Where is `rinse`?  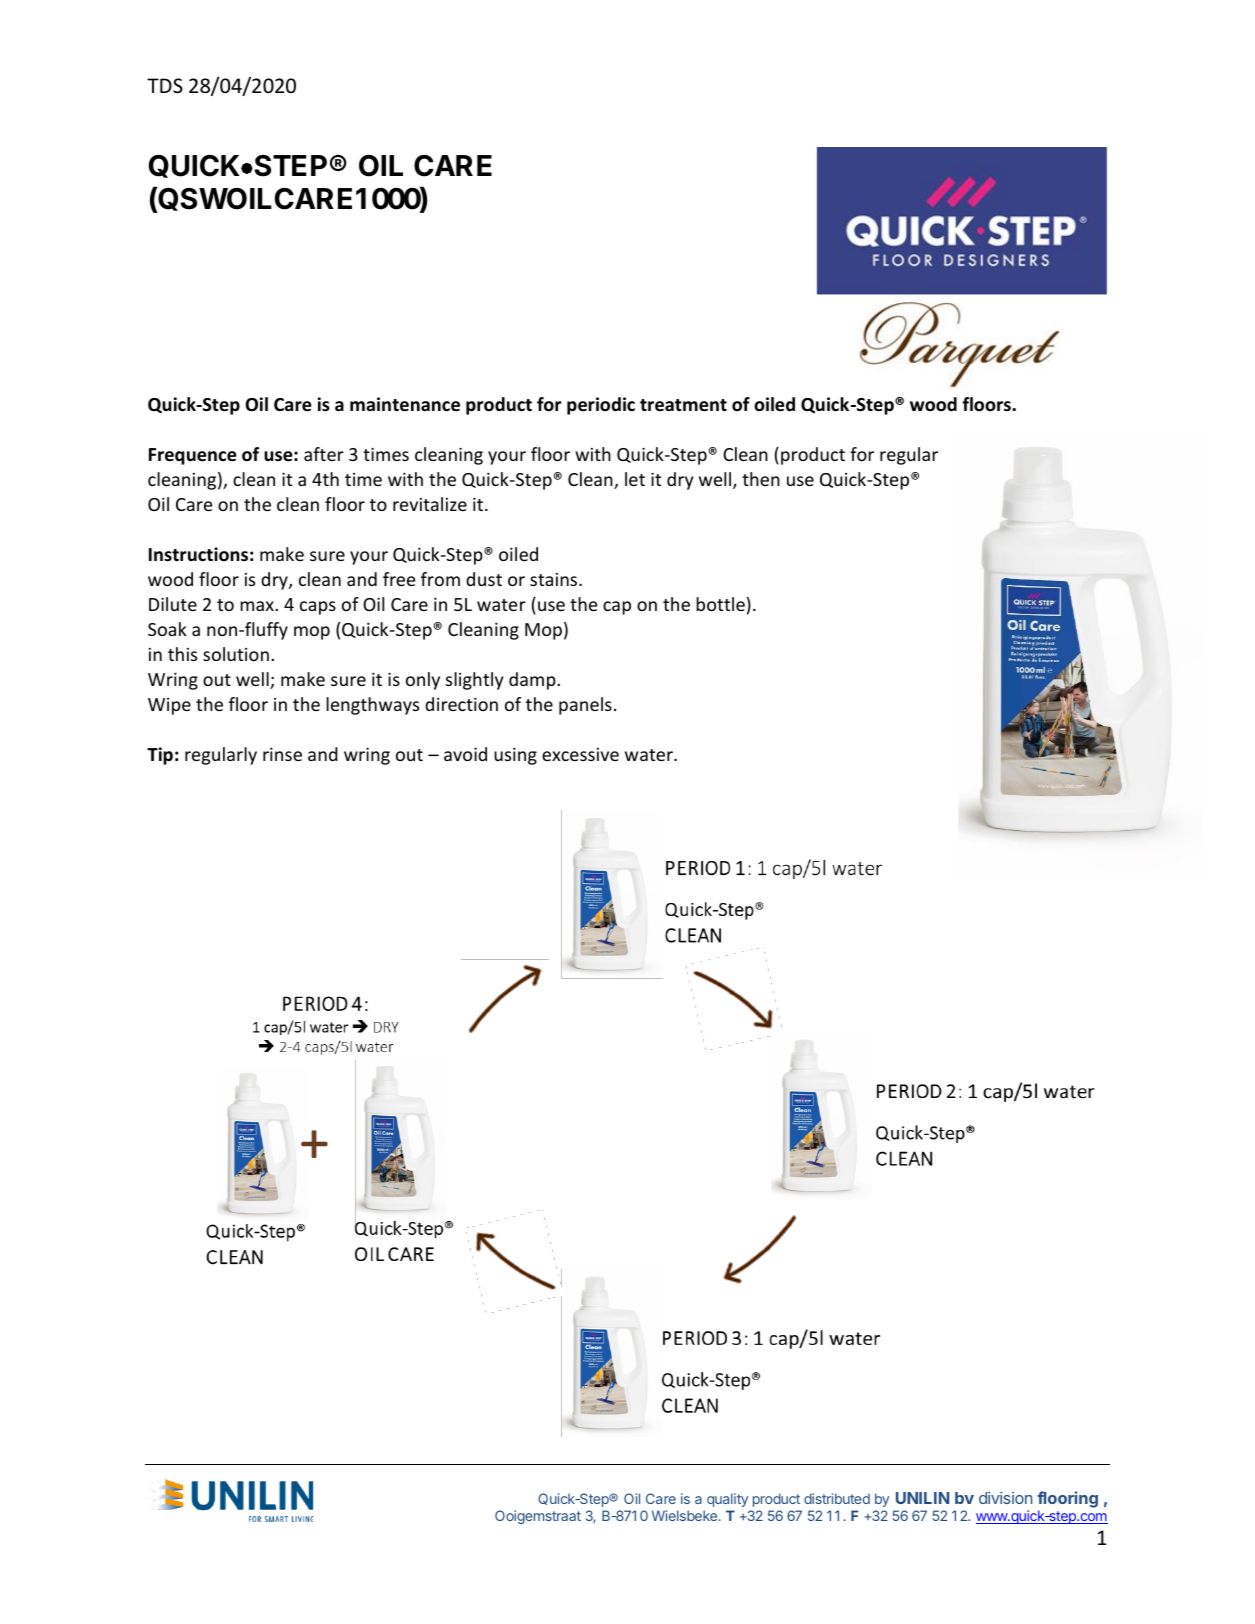
rinse is located at coordinates (282, 754).
